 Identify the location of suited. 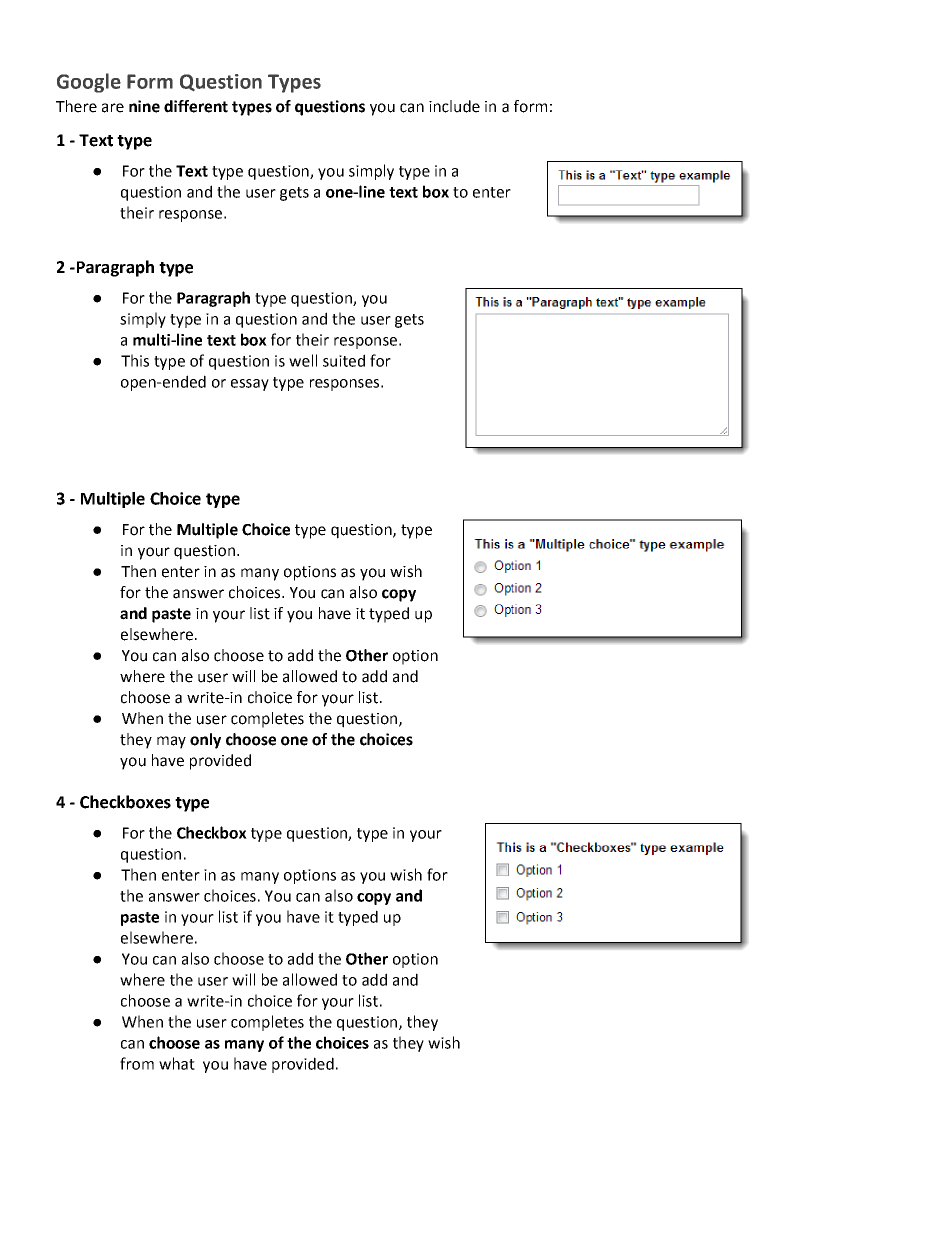
(344, 360).
